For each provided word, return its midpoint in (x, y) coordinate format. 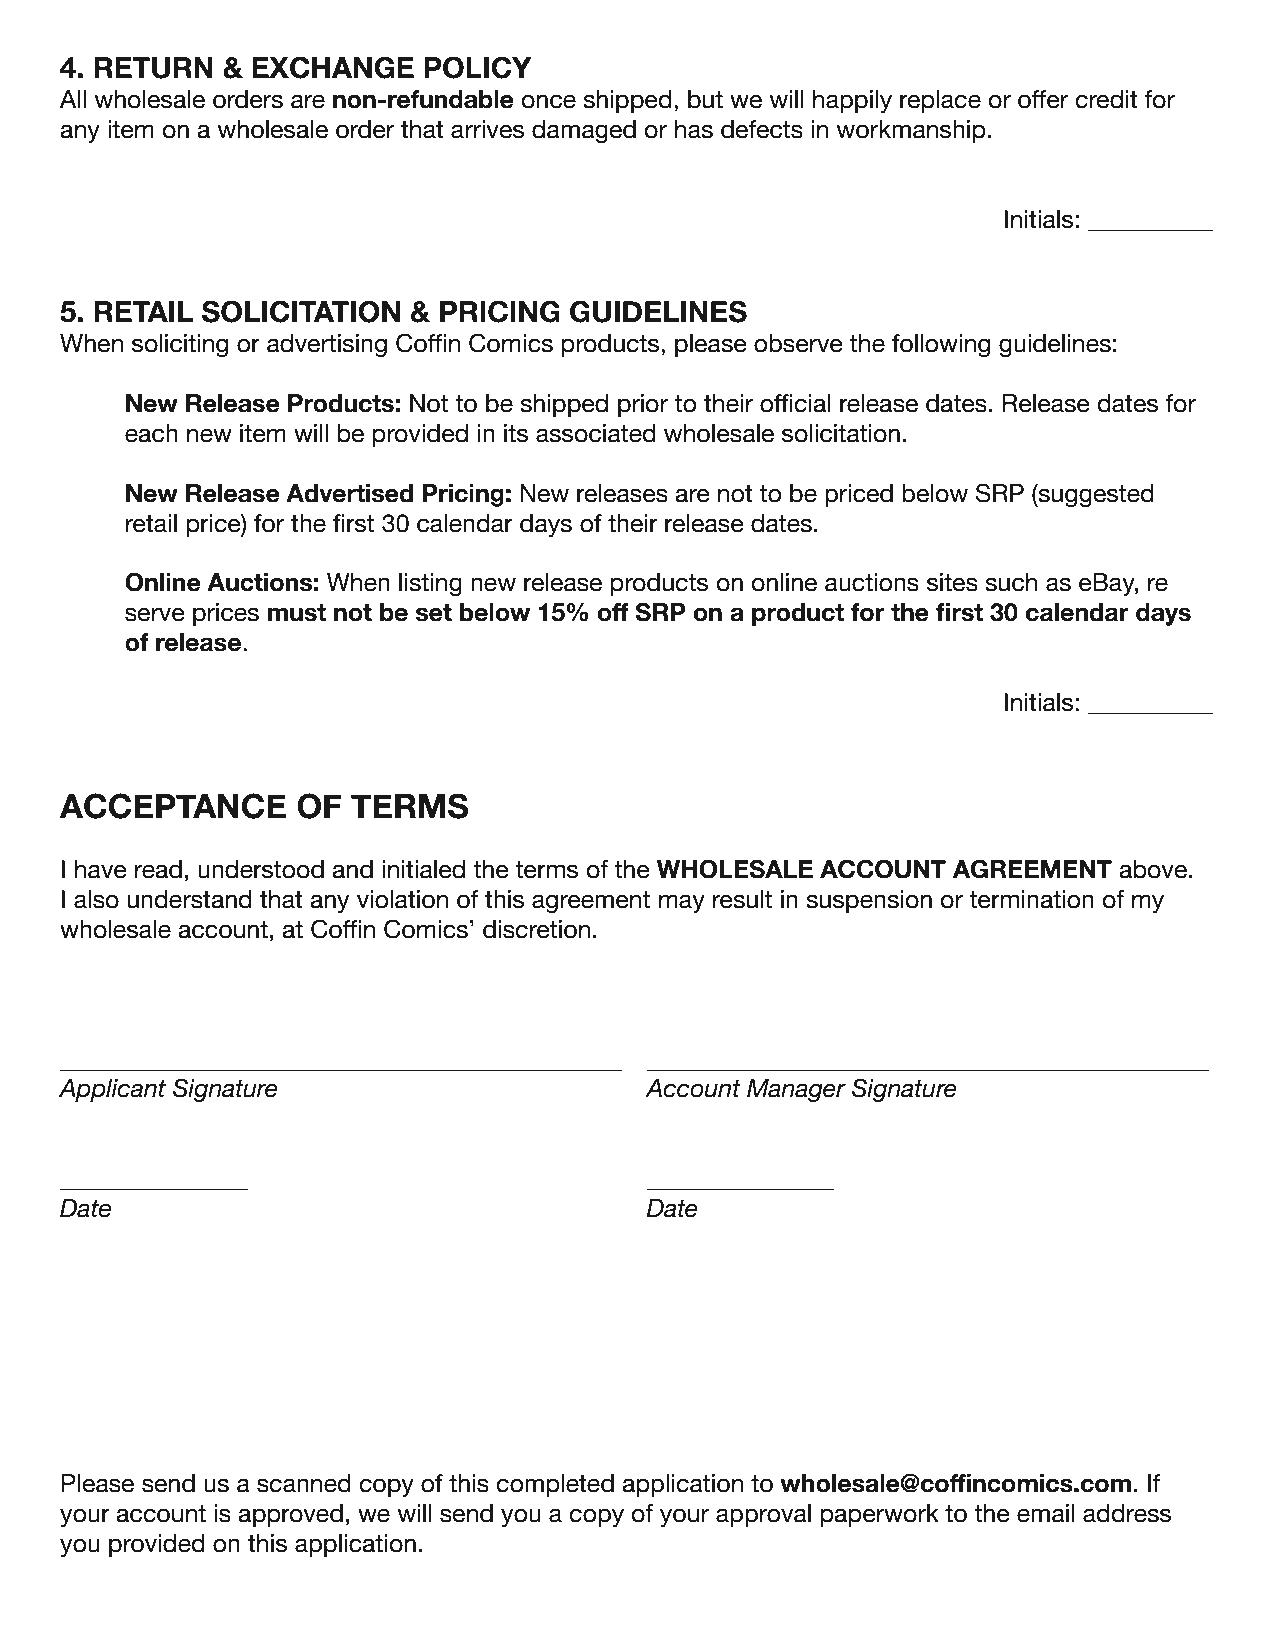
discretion (536, 929)
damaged (584, 131)
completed (555, 1485)
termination (1031, 899)
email (1046, 1513)
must (297, 613)
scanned (304, 1483)
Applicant (112, 1090)
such (1011, 582)
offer (1043, 99)
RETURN (153, 68)
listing (430, 584)
